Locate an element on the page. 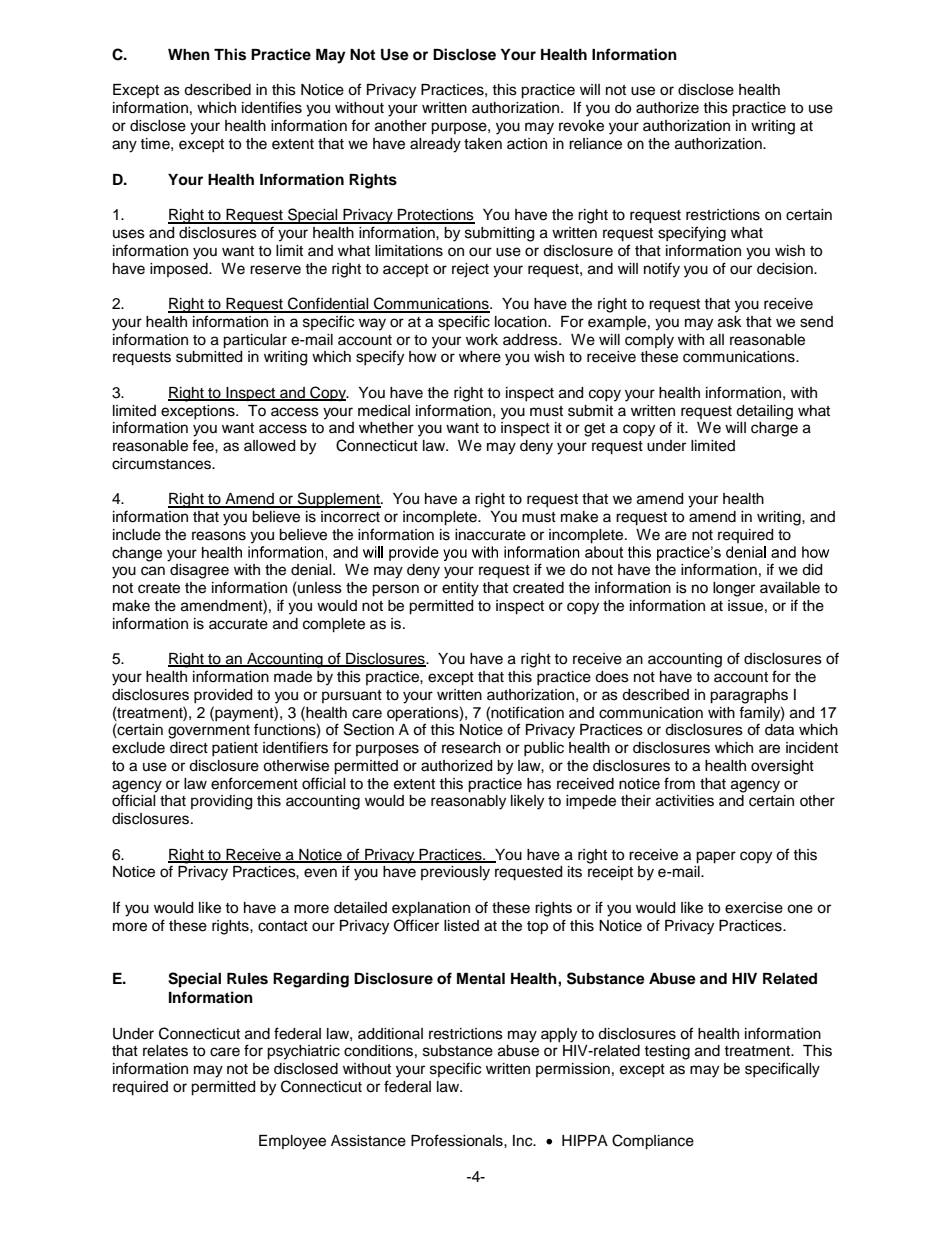 This image has width=952, height=1233. reliance is located at coordinates (595, 144).
